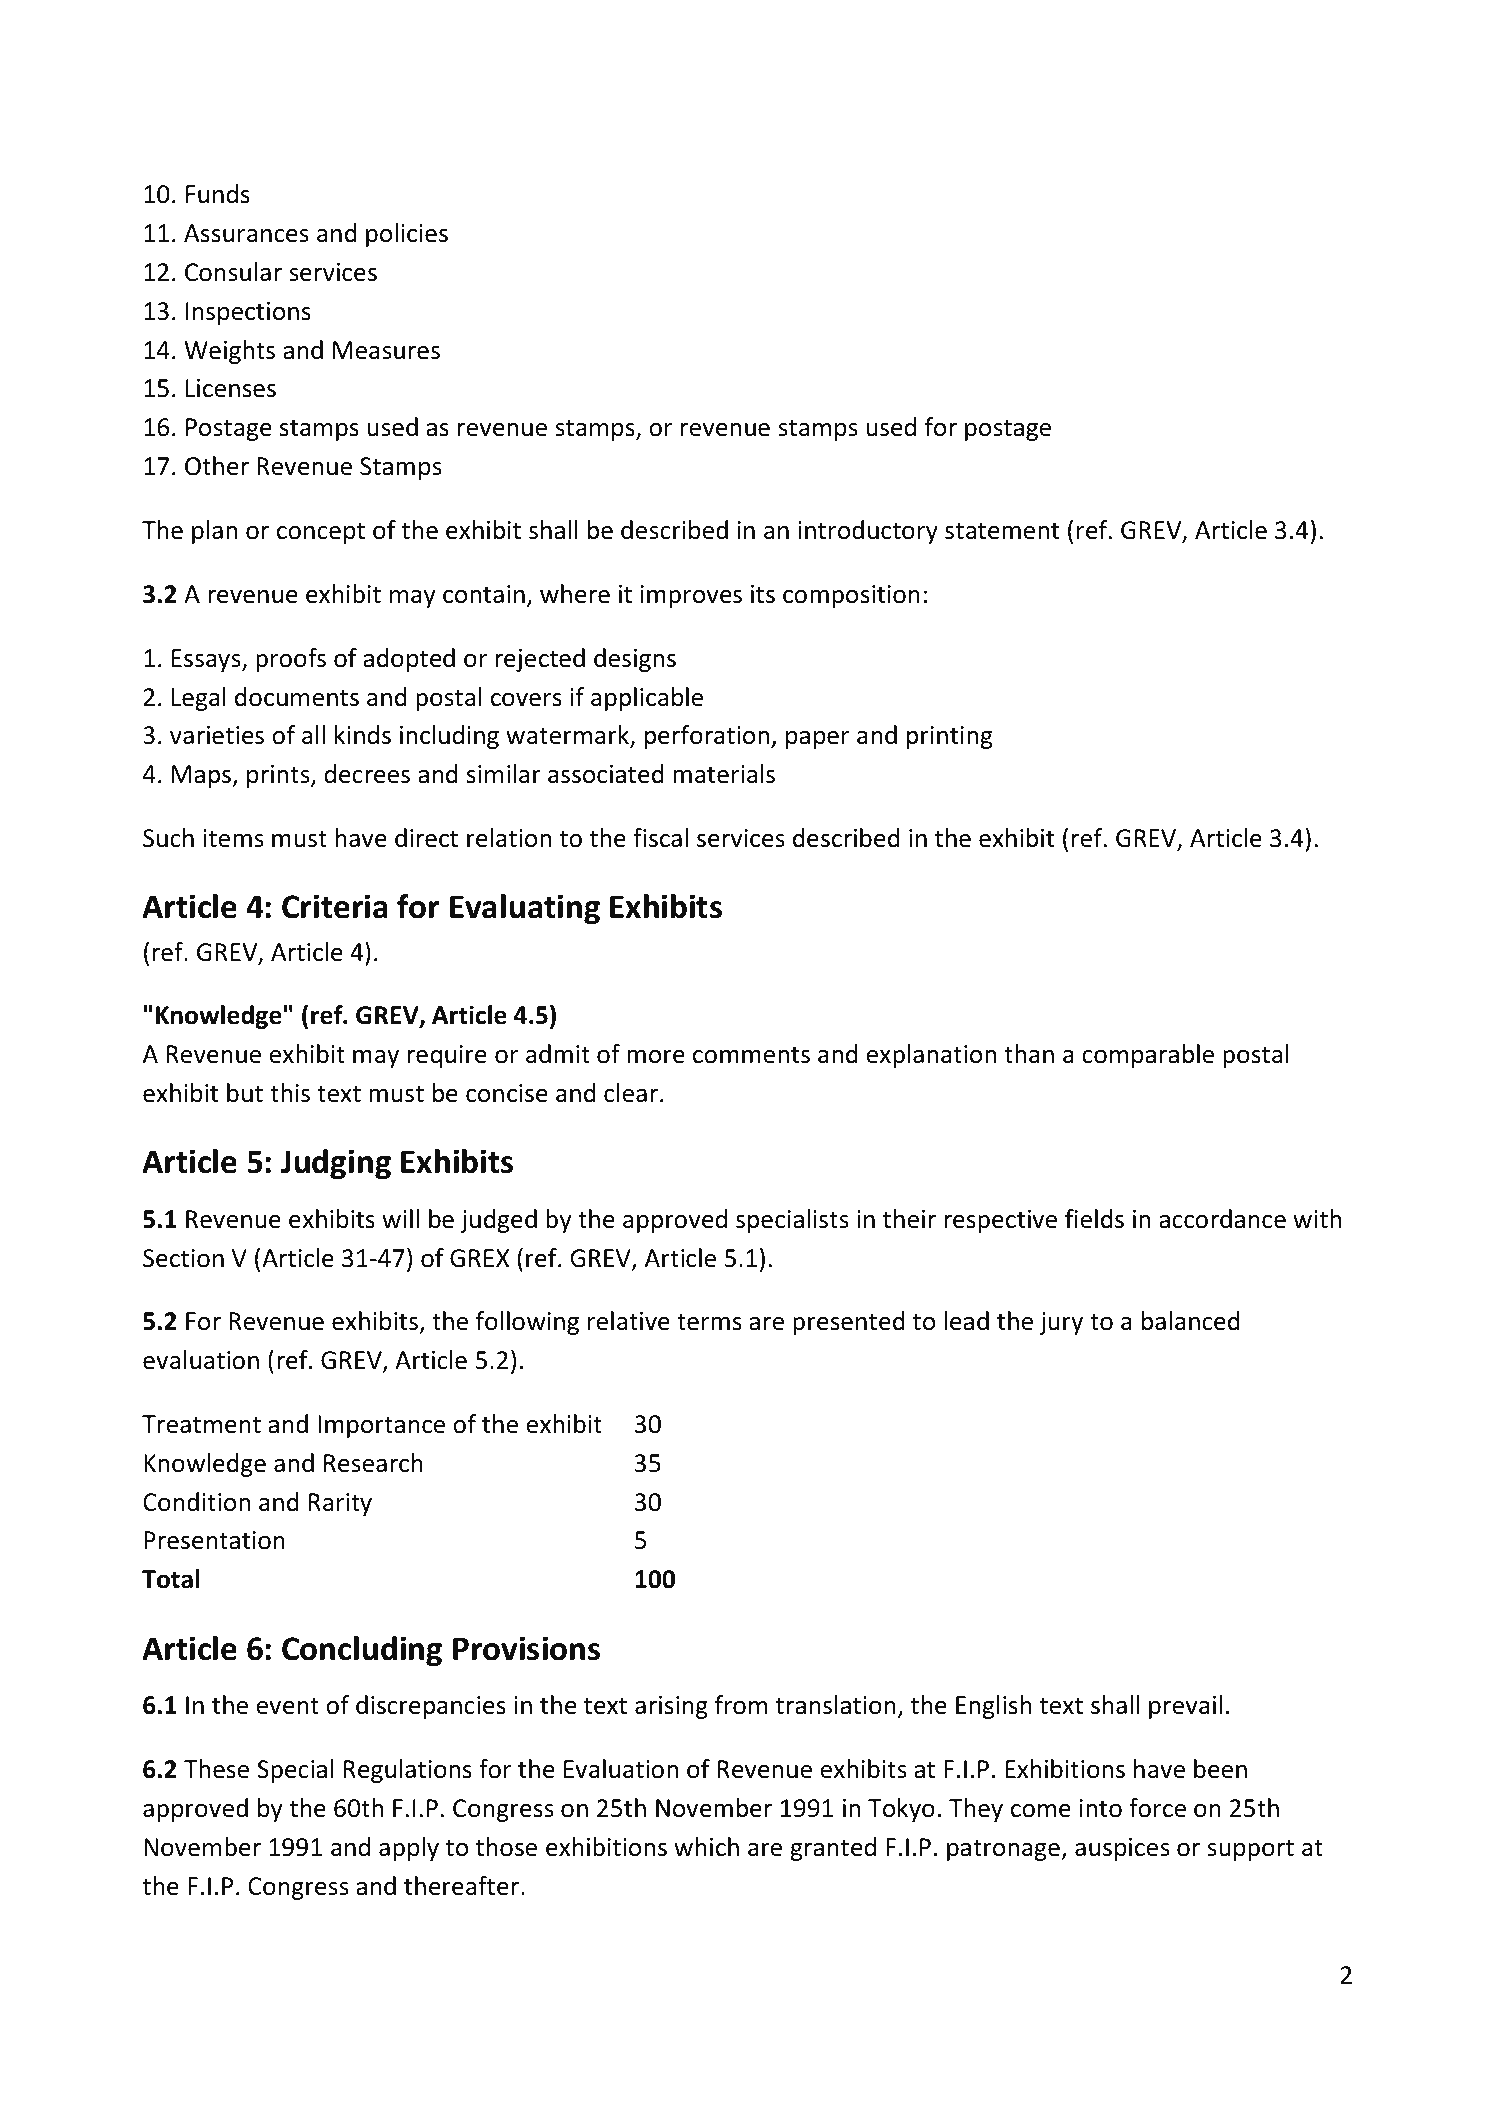 This screenshot has height=2115, width=1496. I want to click on accordance, so click(1222, 1219).
